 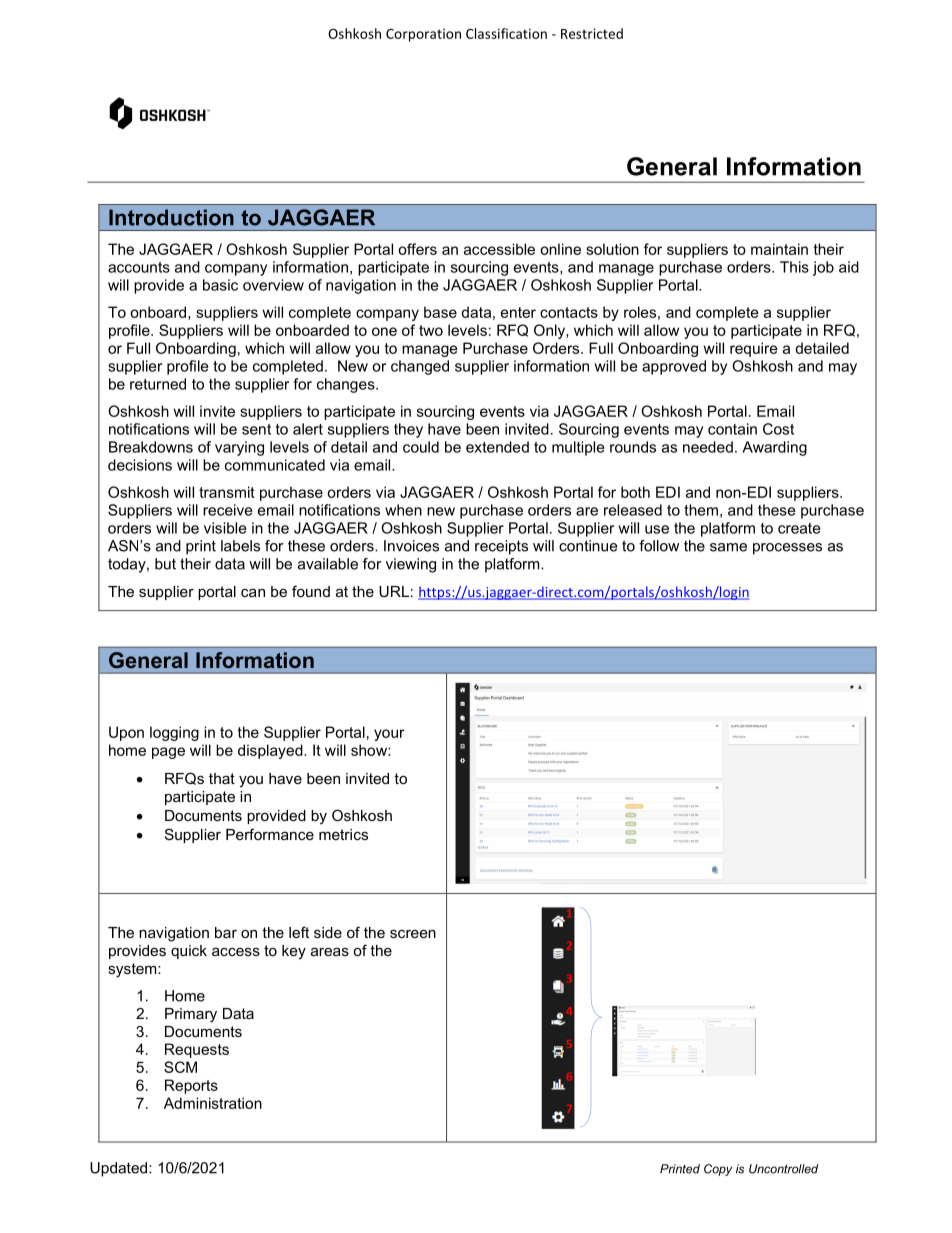 I want to click on Restricted, so click(x=592, y=33).
